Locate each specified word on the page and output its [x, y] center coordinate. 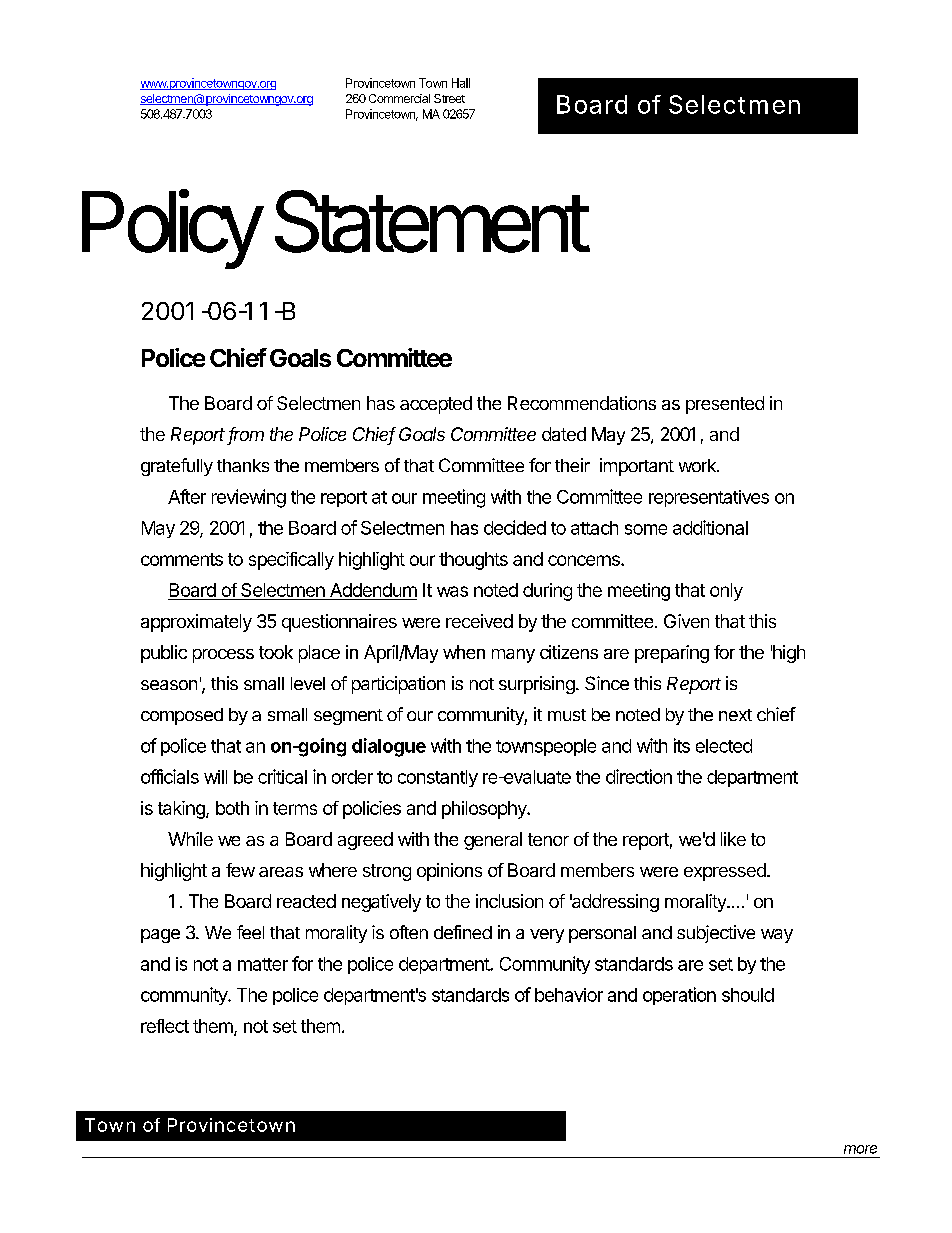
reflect [165, 1026]
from [246, 435]
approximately [196, 623]
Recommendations [582, 403]
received [479, 621]
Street [449, 98]
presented [725, 405]
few [240, 870]
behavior [569, 995]
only [726, 592]
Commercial [399, 98]
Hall [461, 83]
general [493, 841]
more [860, 1149]
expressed [725, 872]
